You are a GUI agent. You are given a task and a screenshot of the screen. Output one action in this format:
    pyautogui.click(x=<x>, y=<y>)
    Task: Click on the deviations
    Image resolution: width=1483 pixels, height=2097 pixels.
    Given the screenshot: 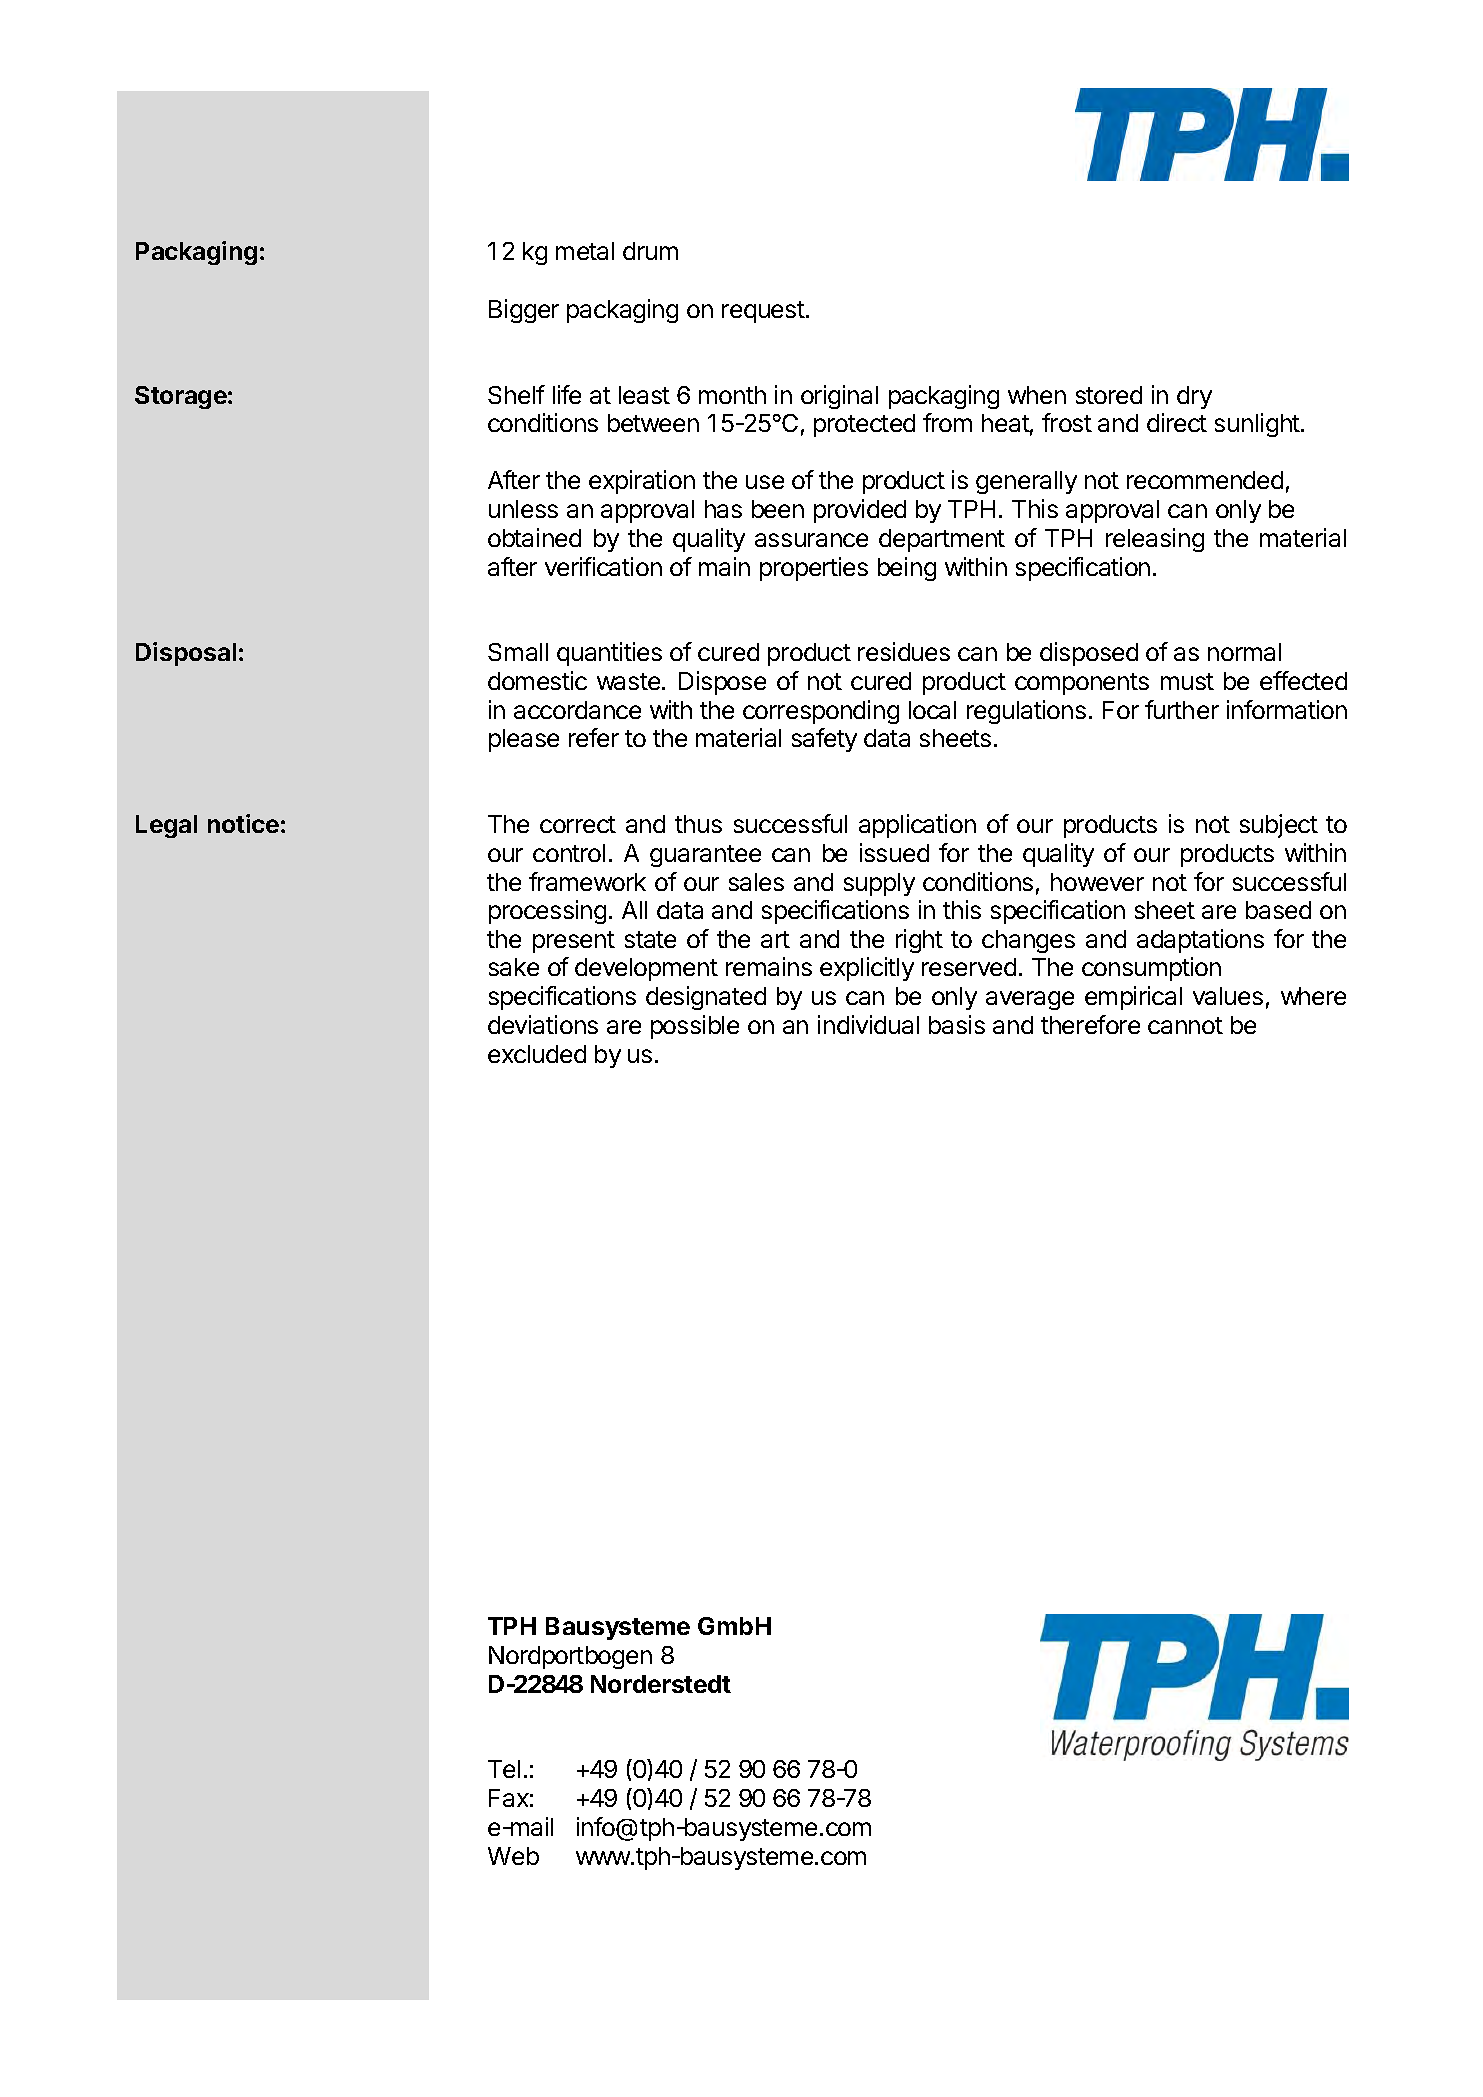 What is the action you would take?
    pyautogui.click(x=543, y=1024)
